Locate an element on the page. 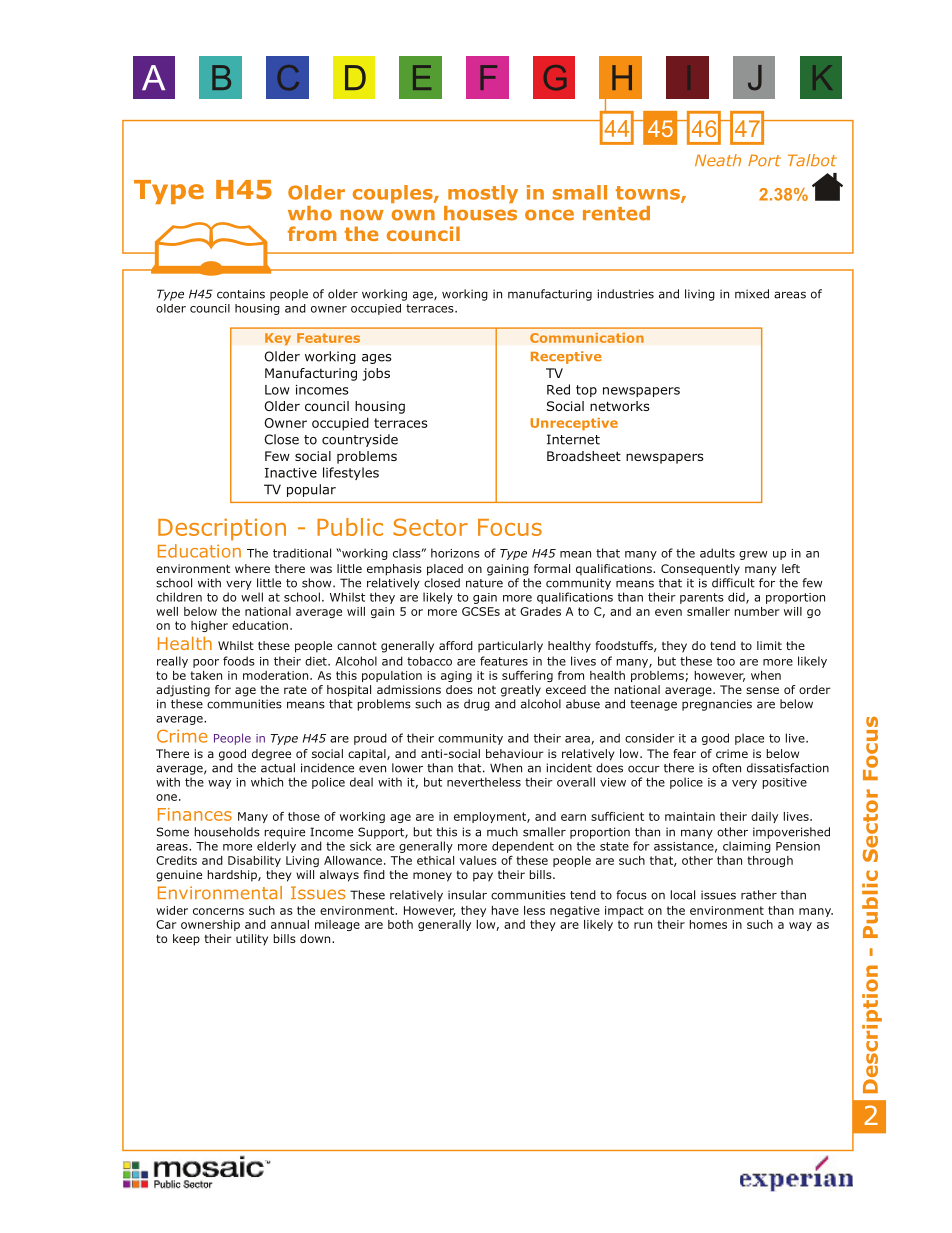  networks is located at coordinates (619, 406).
